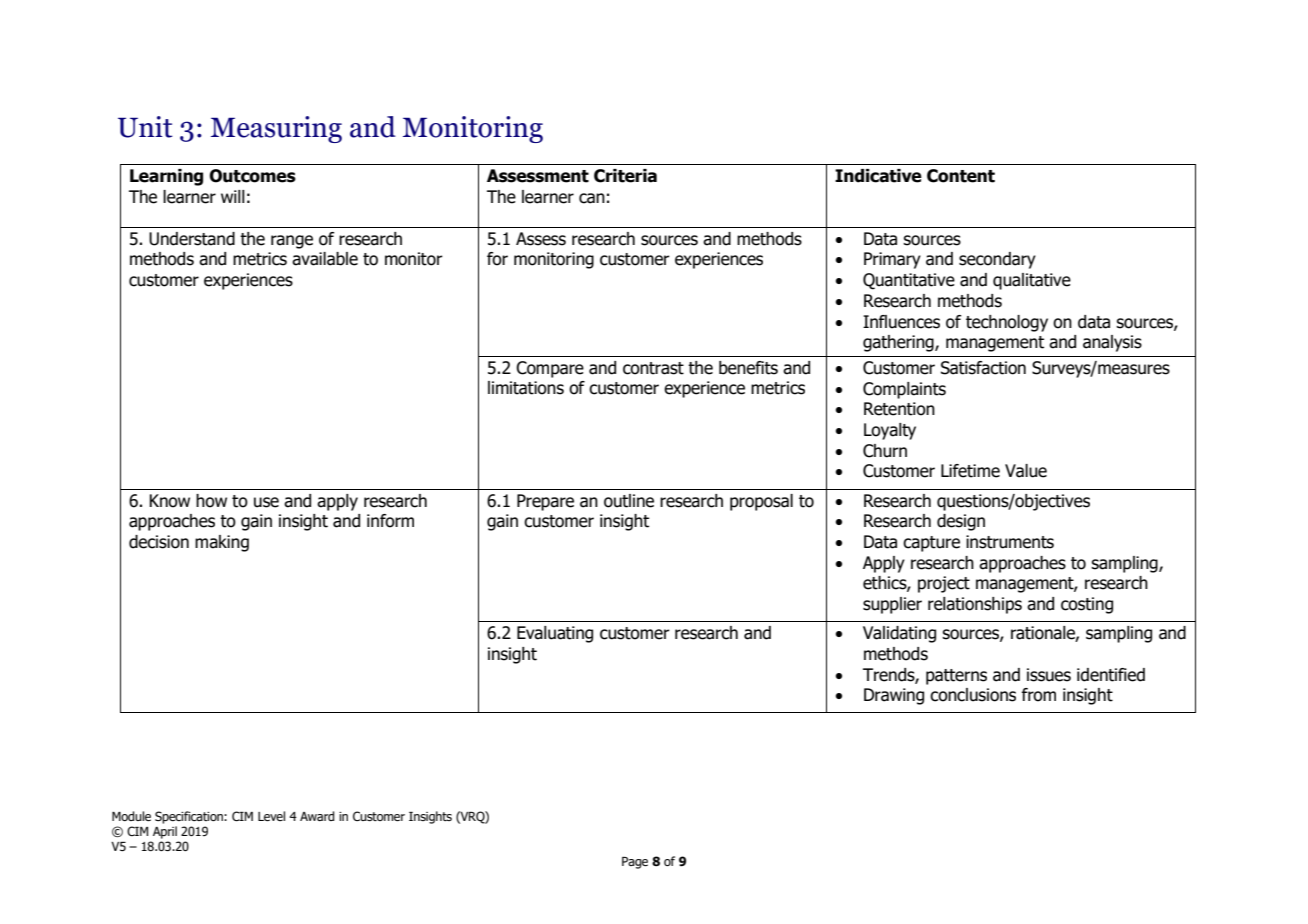 This document has width=1308, height=924. Describe the element at coordinates (276, 129) in the document. I see `Measuring` at that location.
